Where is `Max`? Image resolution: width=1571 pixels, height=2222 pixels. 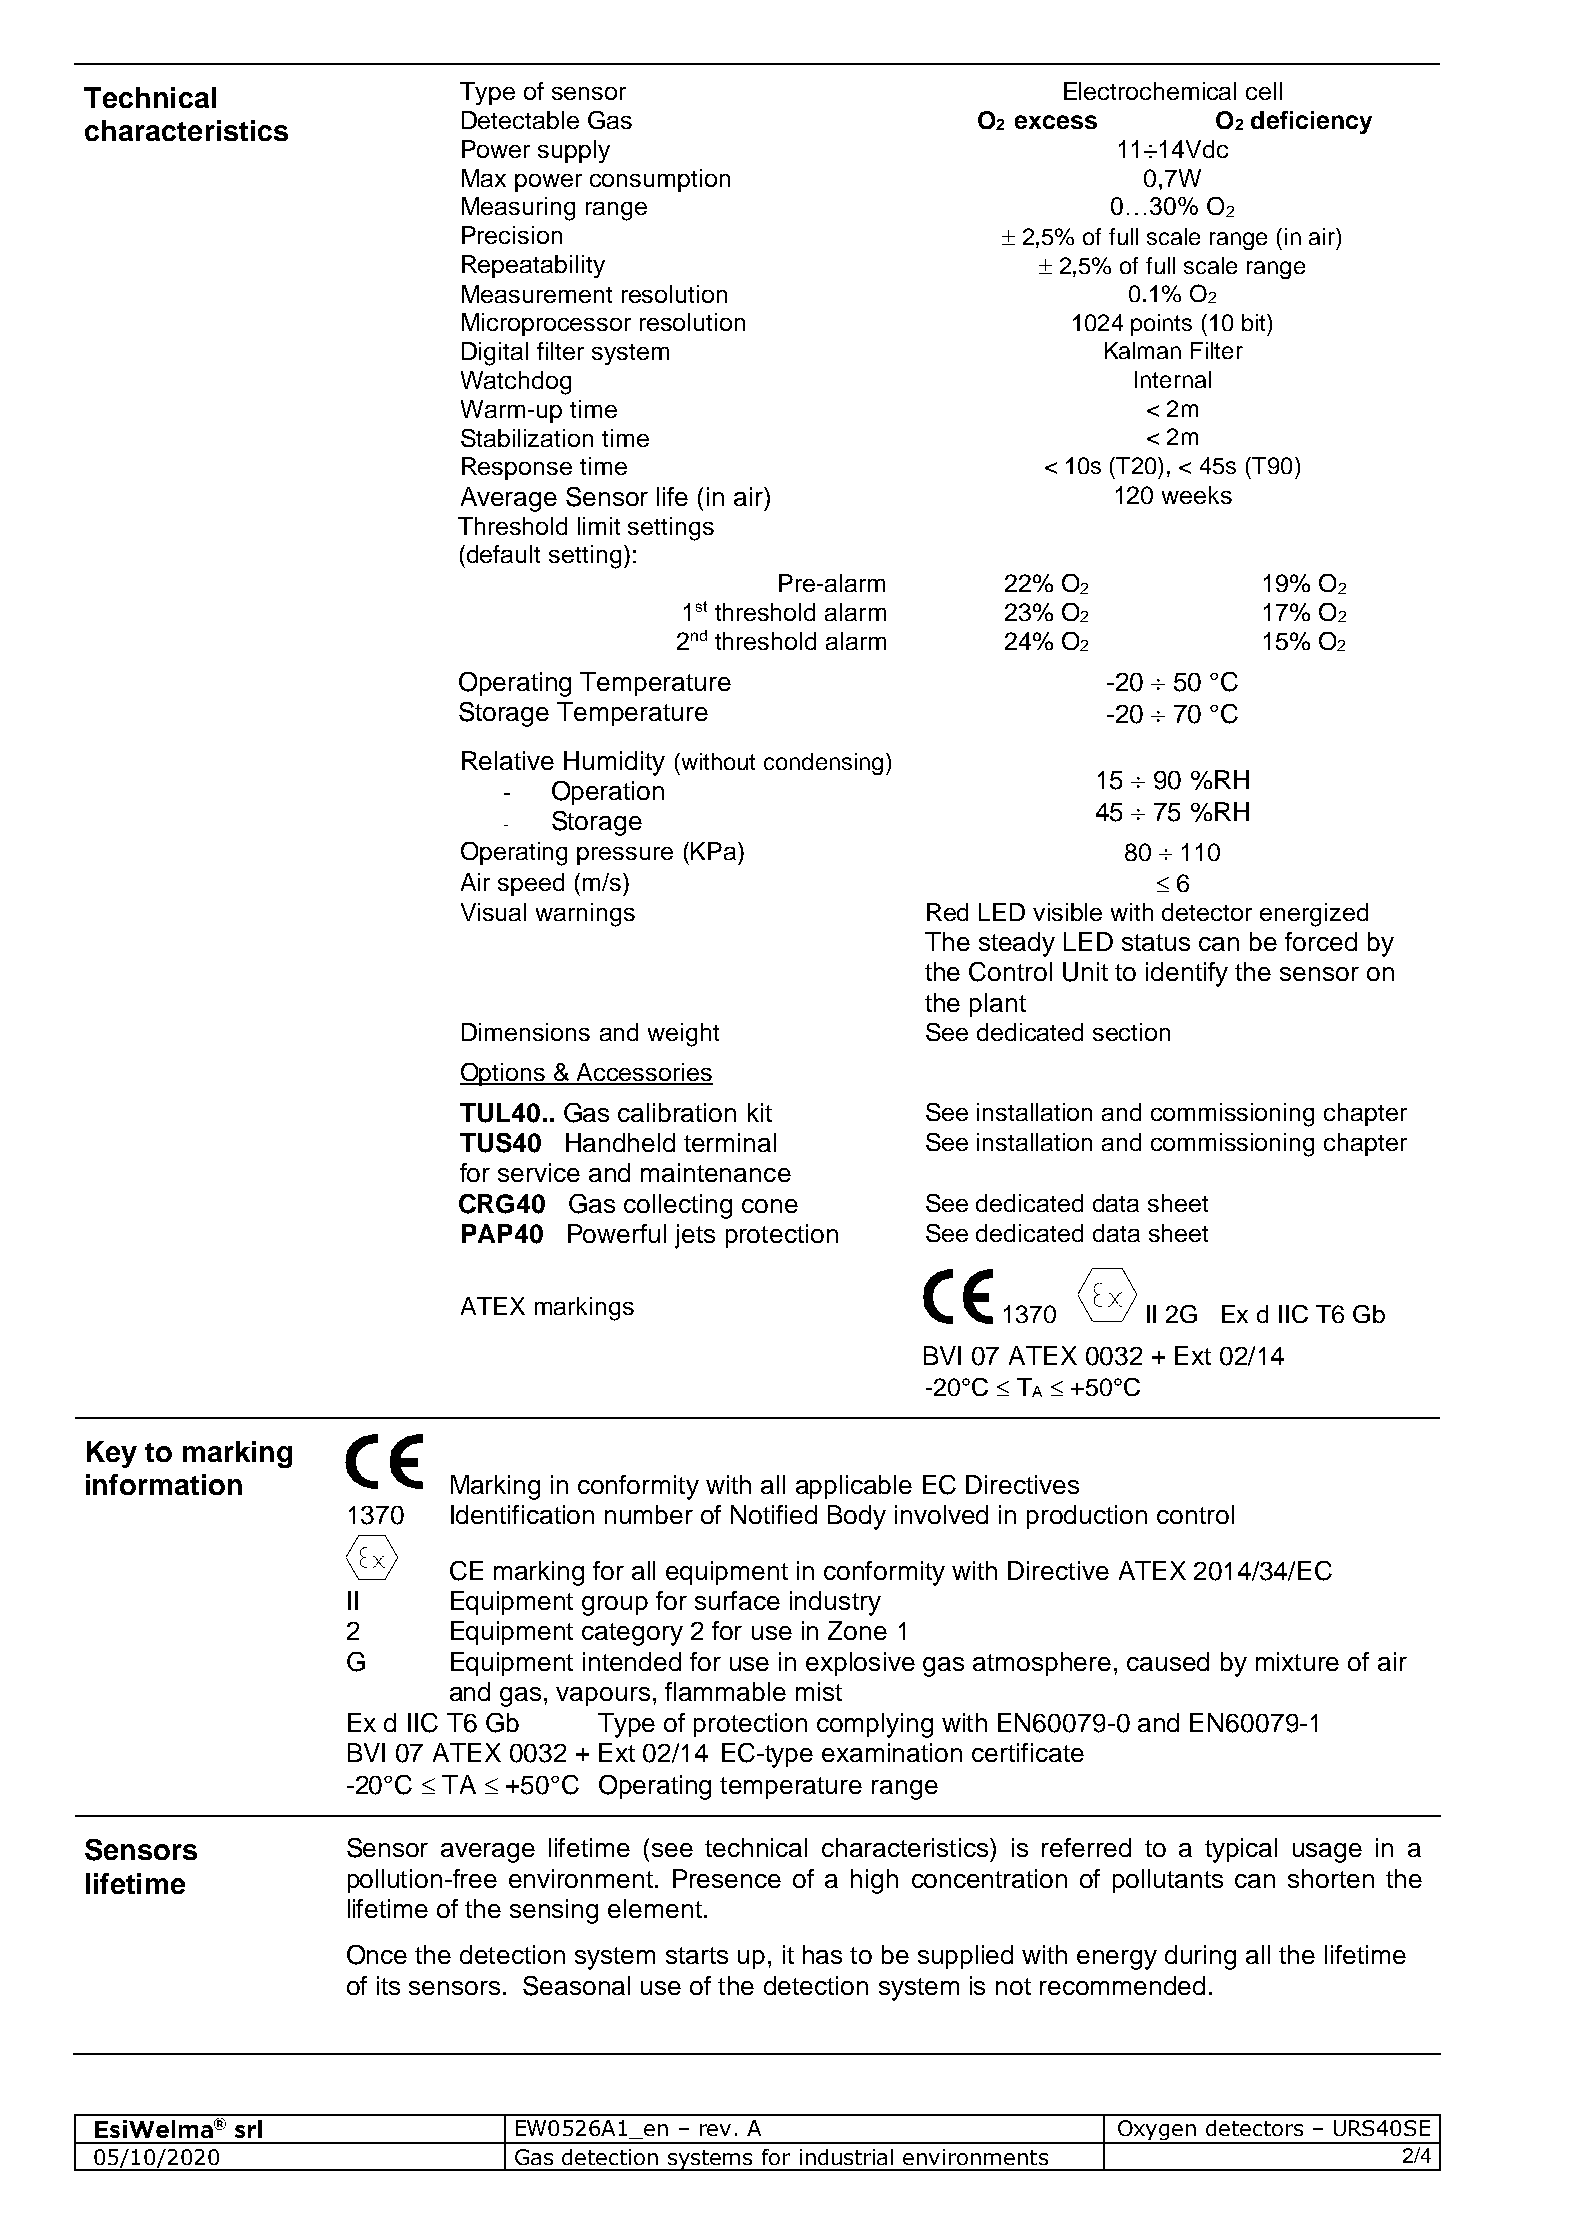 Max is located at coordinates (484, 178).
